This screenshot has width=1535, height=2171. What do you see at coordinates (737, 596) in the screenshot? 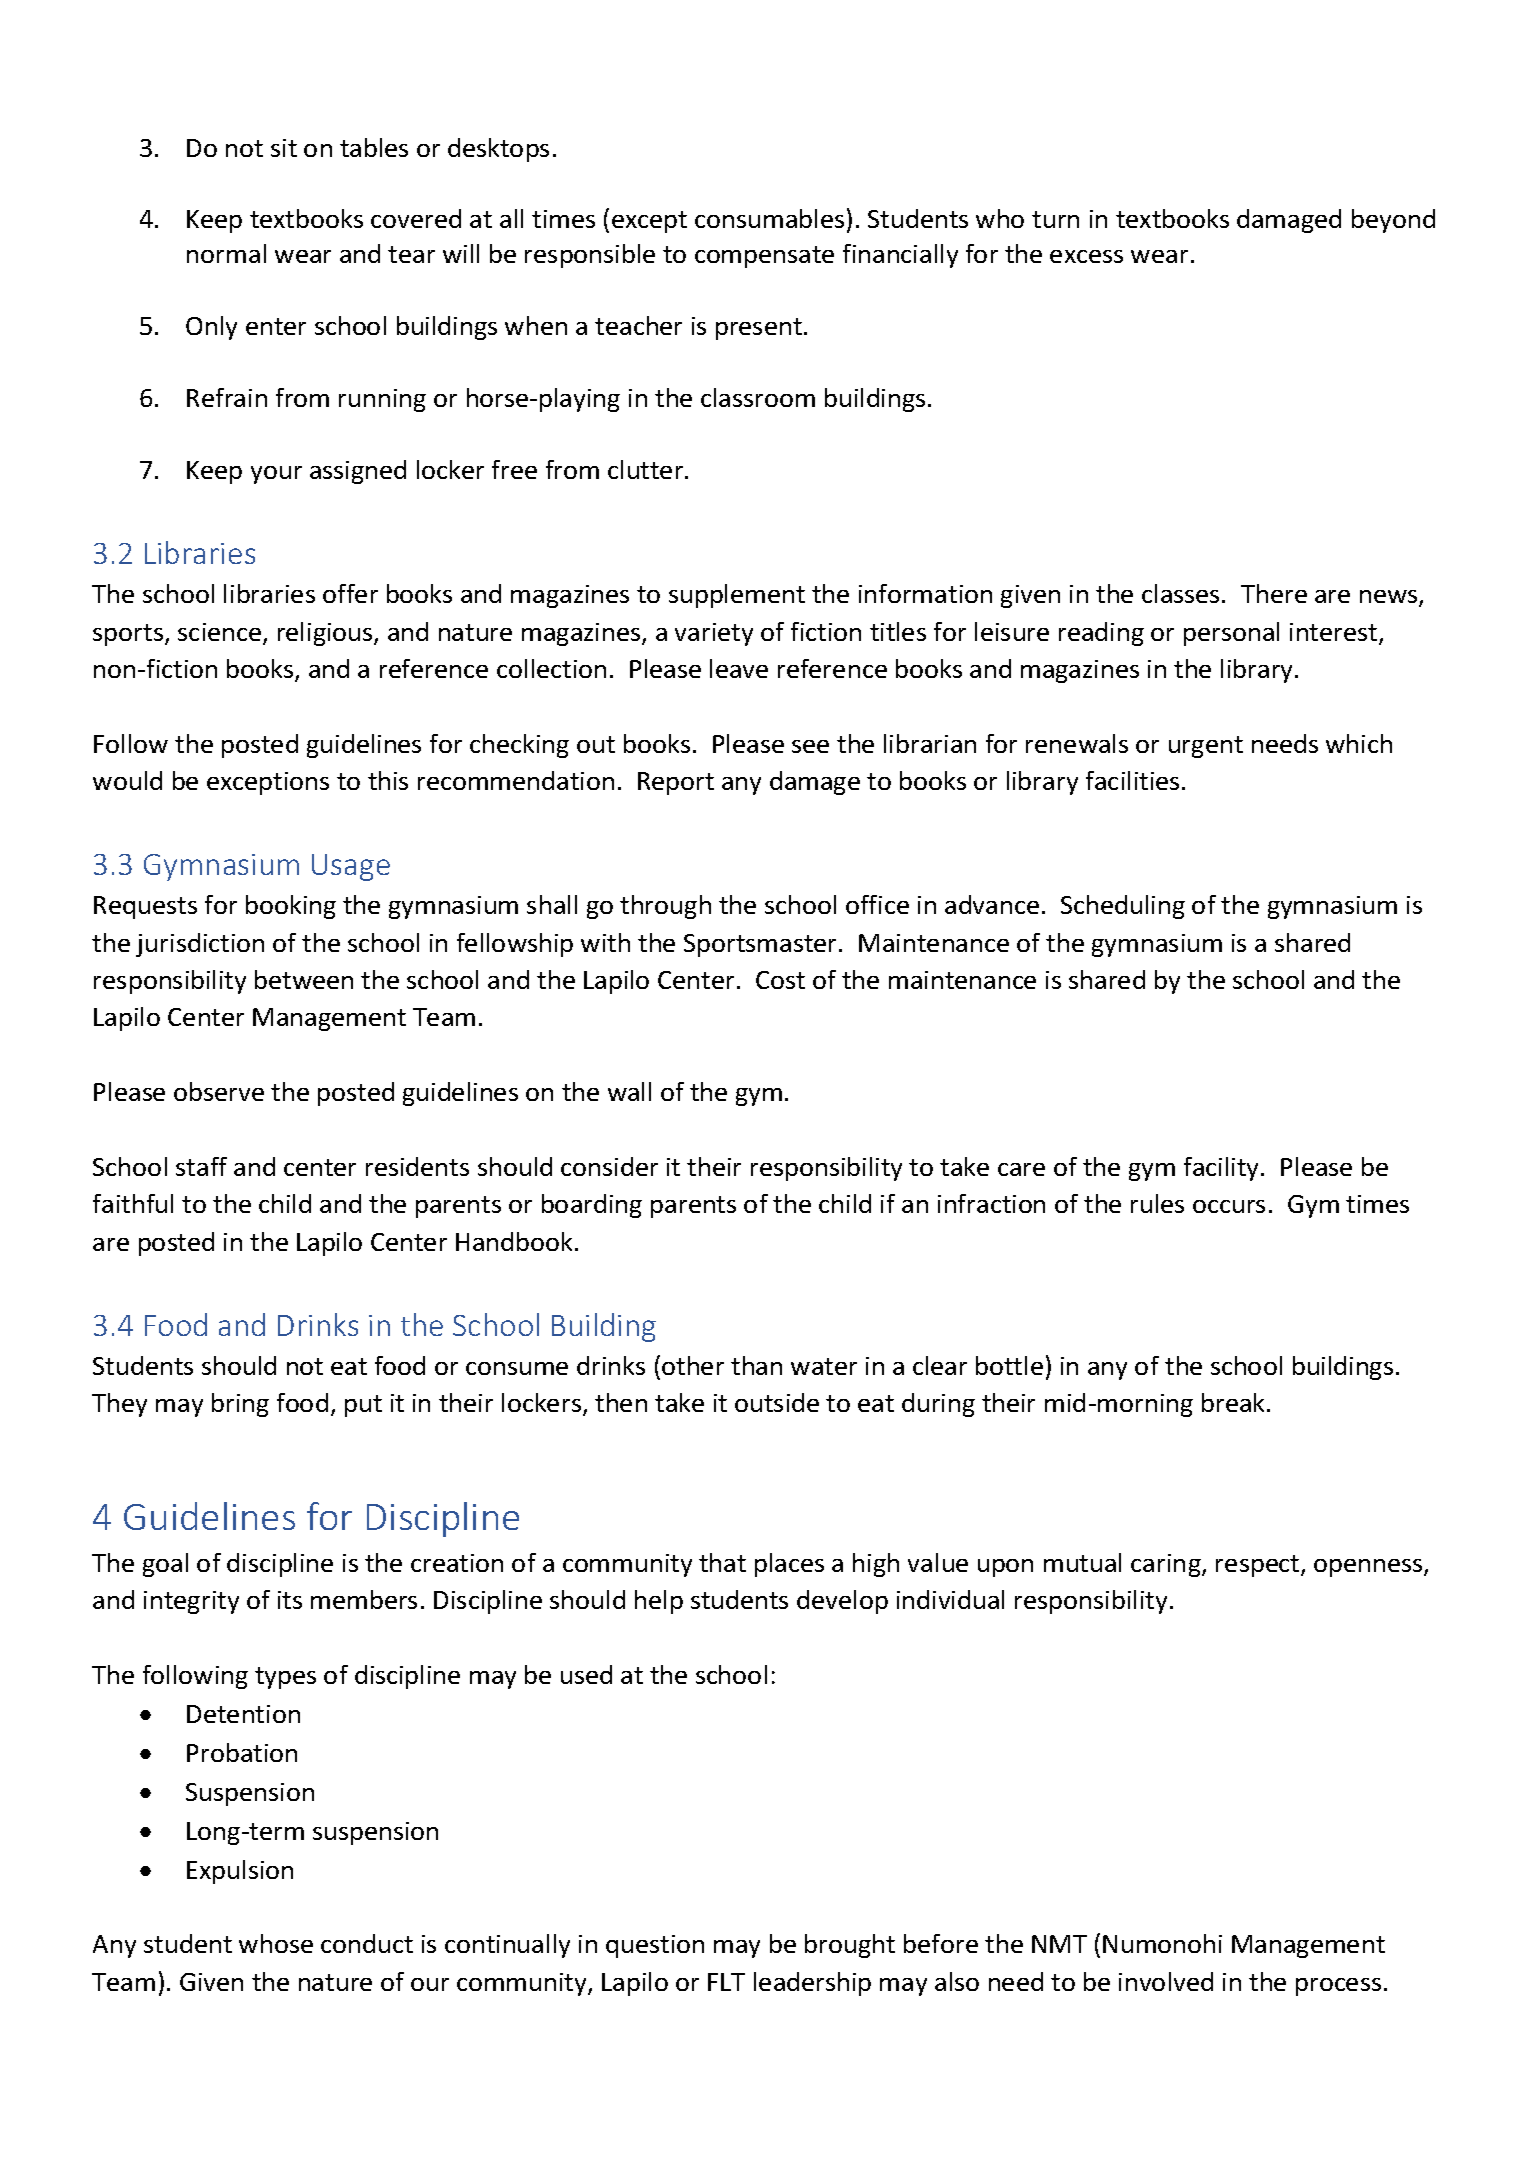
I see `supplement` at bounding box center [737, 596].
